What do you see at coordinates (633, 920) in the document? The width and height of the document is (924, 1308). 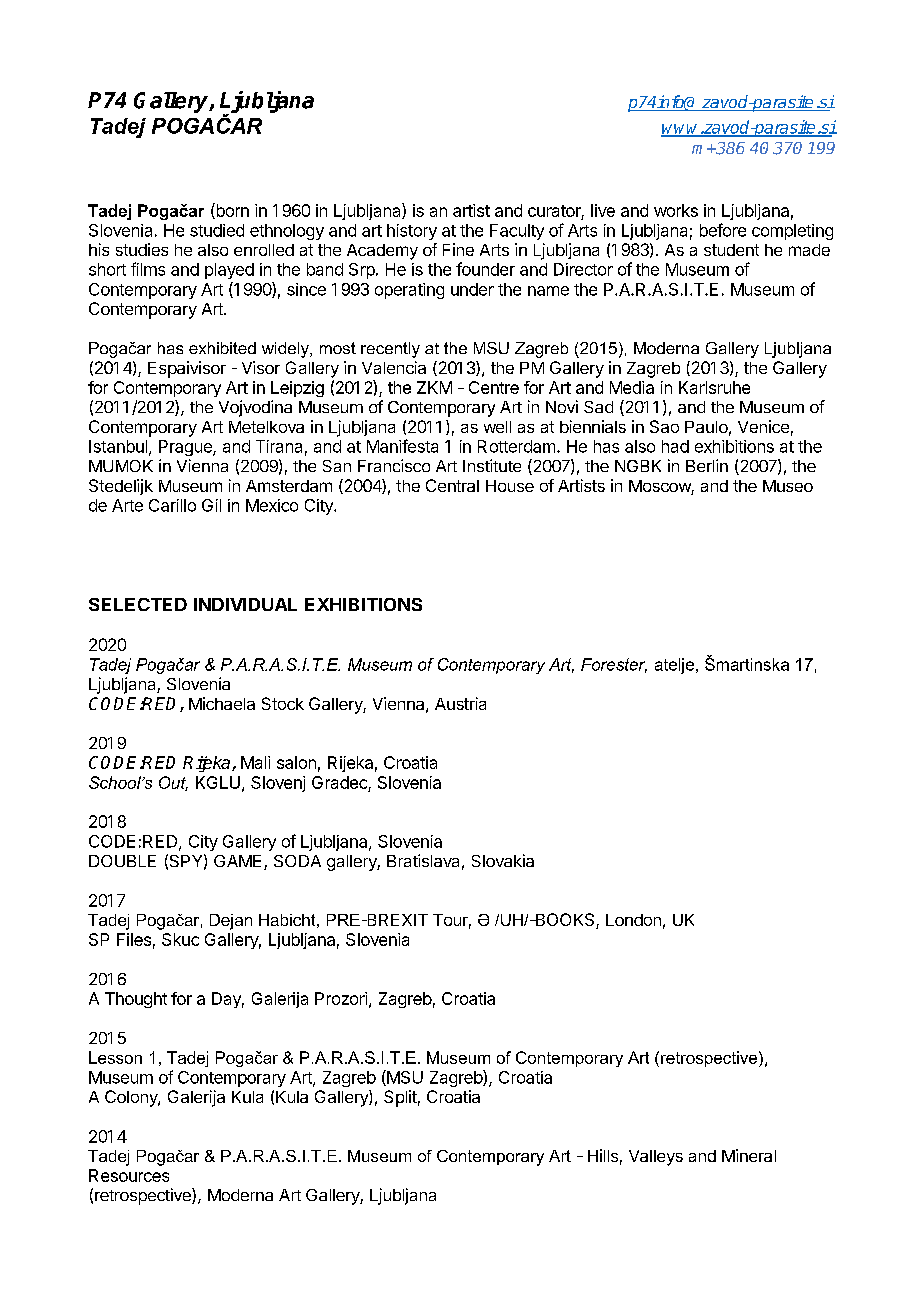 I see `London` at bounding box center [633, 920].
